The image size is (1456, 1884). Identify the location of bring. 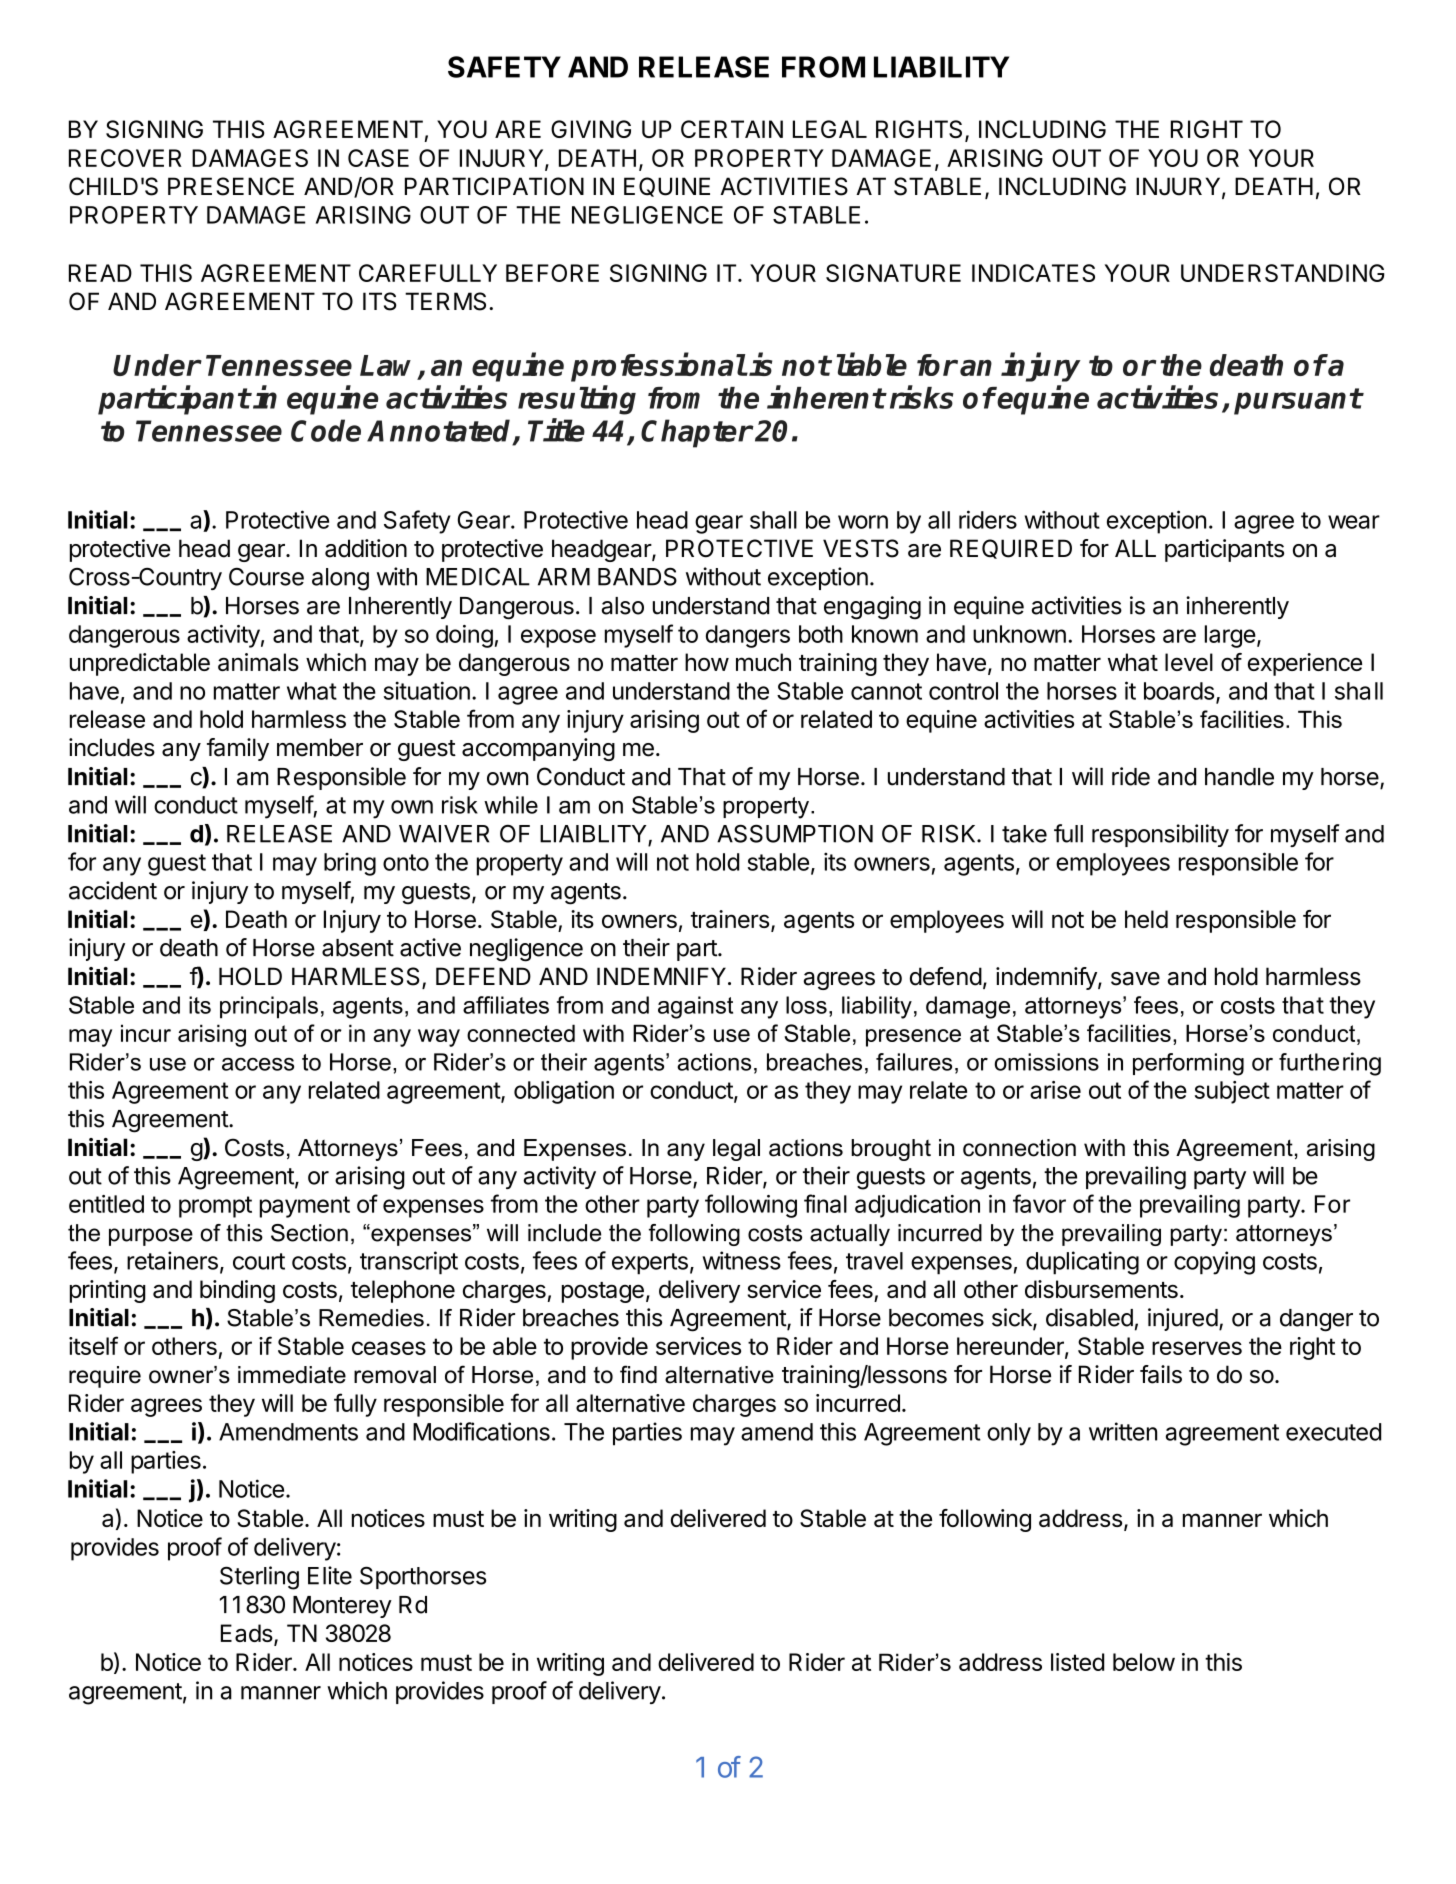
(350, 864).
